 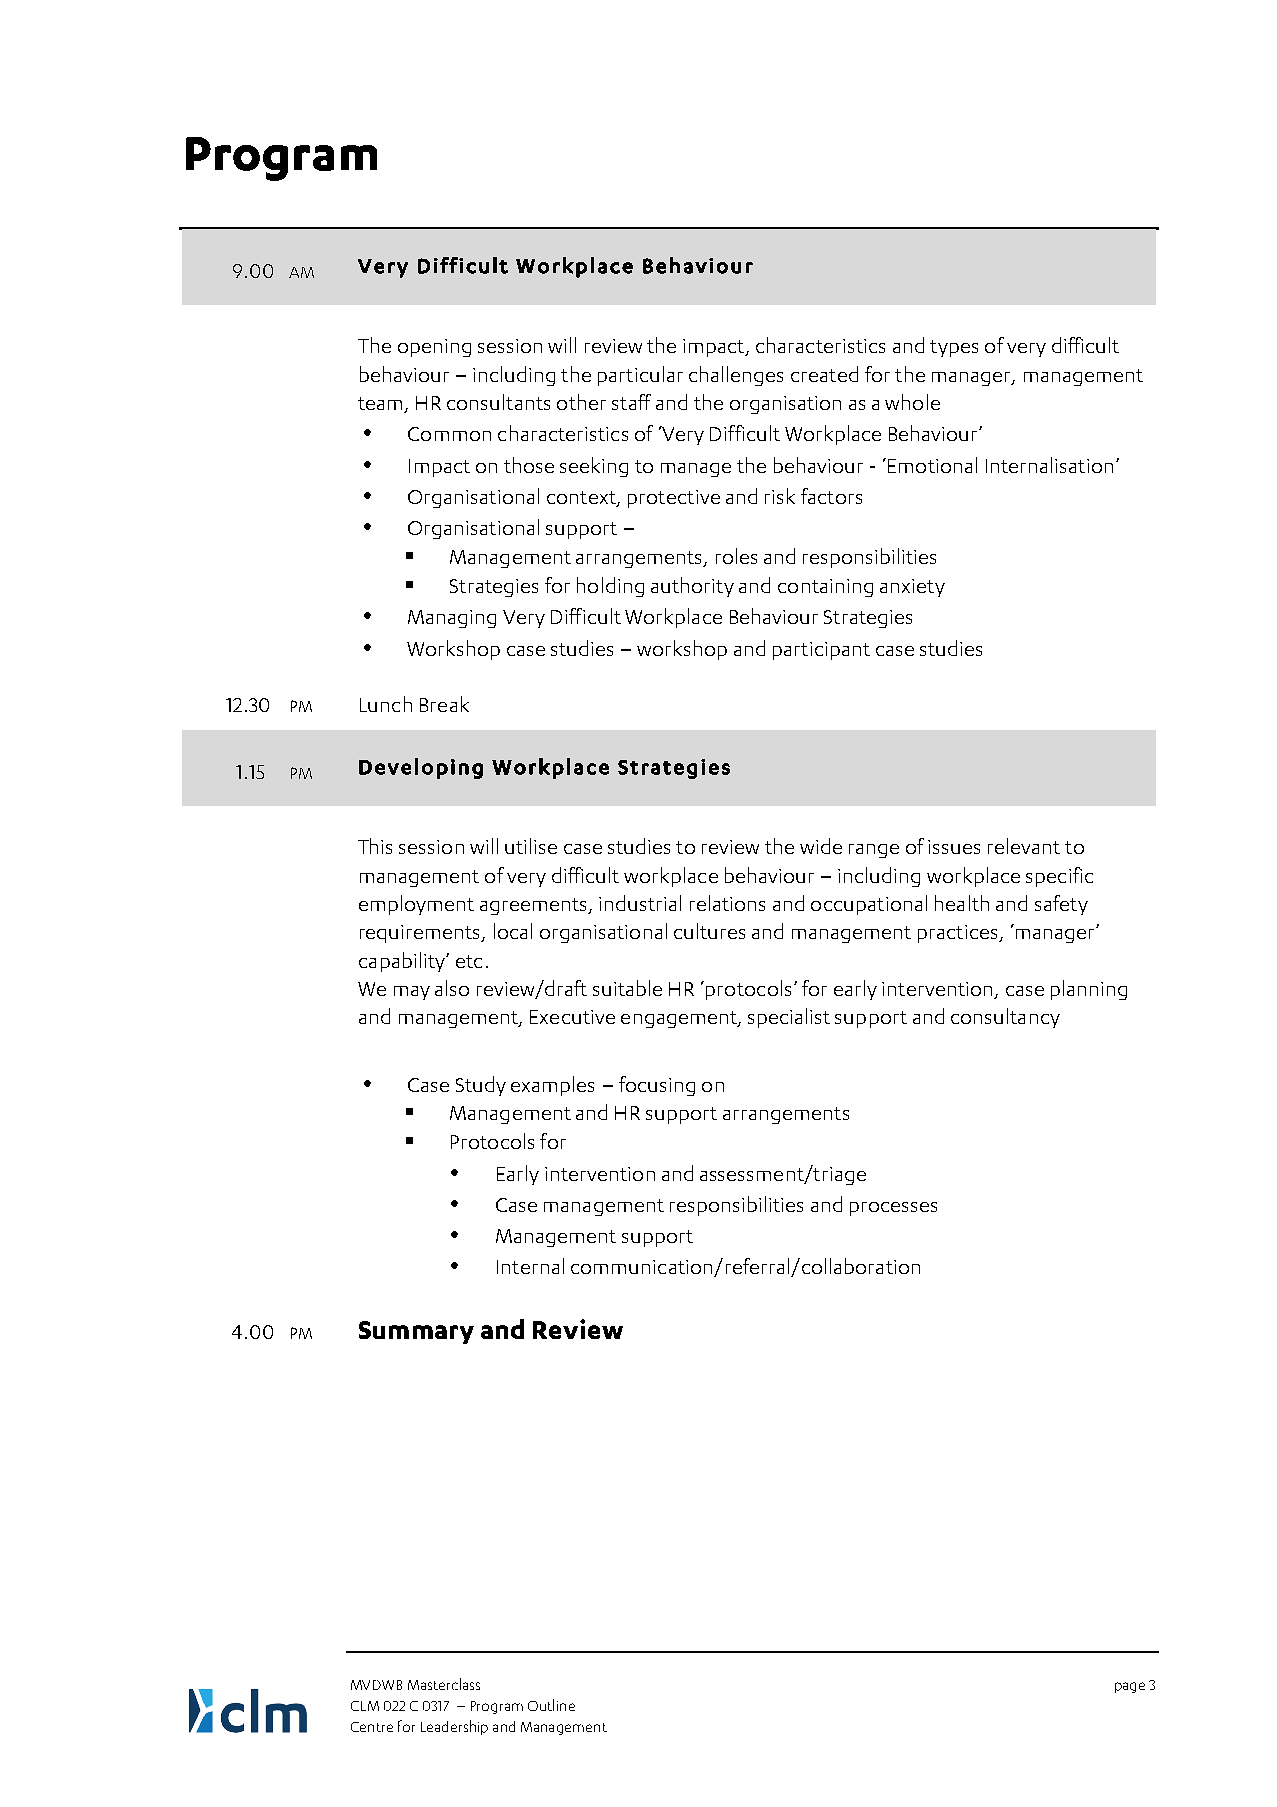 What do you see at coordinates (444, 1684) in the screenshot?
I see `Masterclass` at bounding box center [444, 1684].
